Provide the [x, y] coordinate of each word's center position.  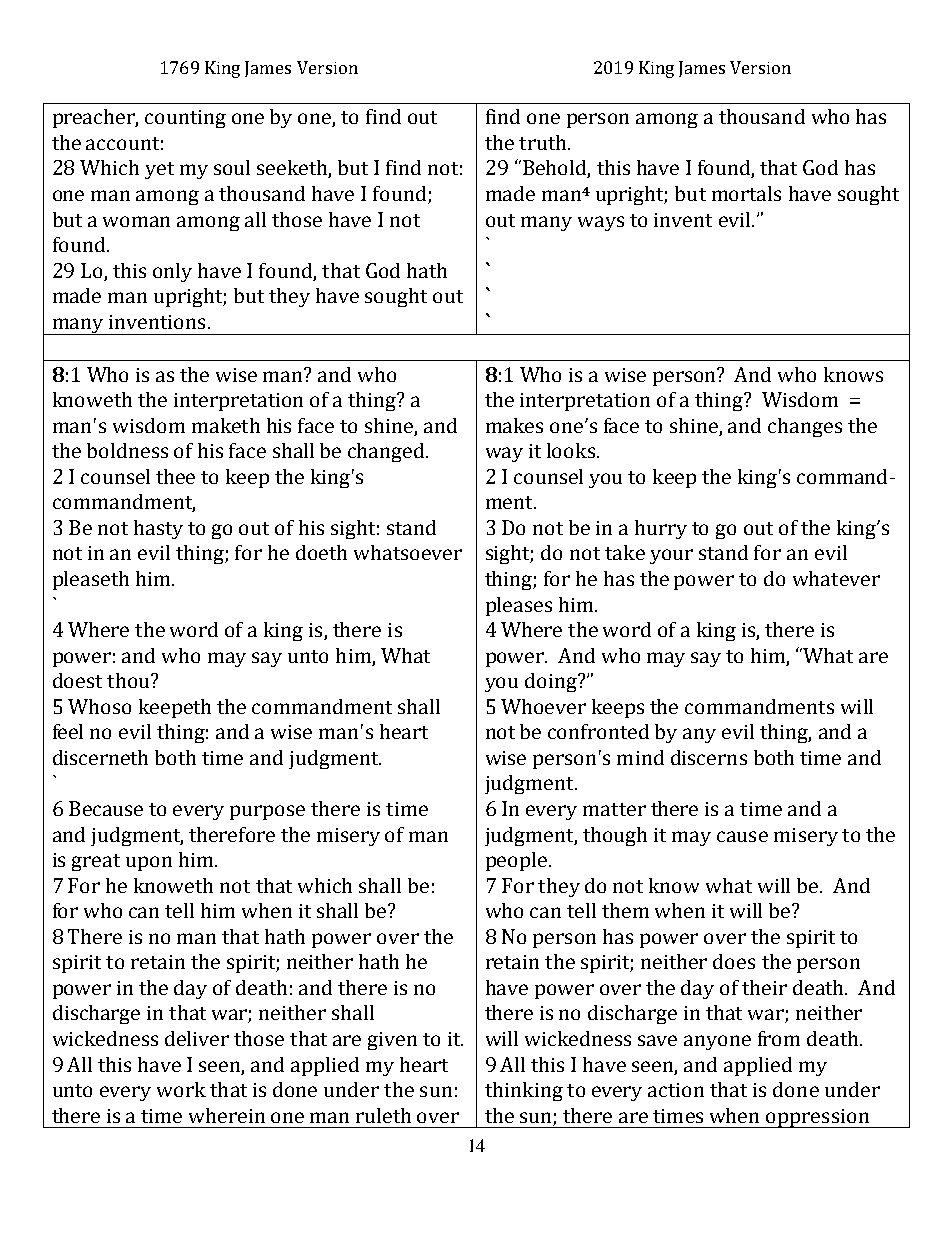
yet [159, 170]
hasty [158, 529]
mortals [746, 193]
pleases [519, 606]
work [181, 1089]
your [671, 556]
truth [544, 142]
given [392, 1041]
